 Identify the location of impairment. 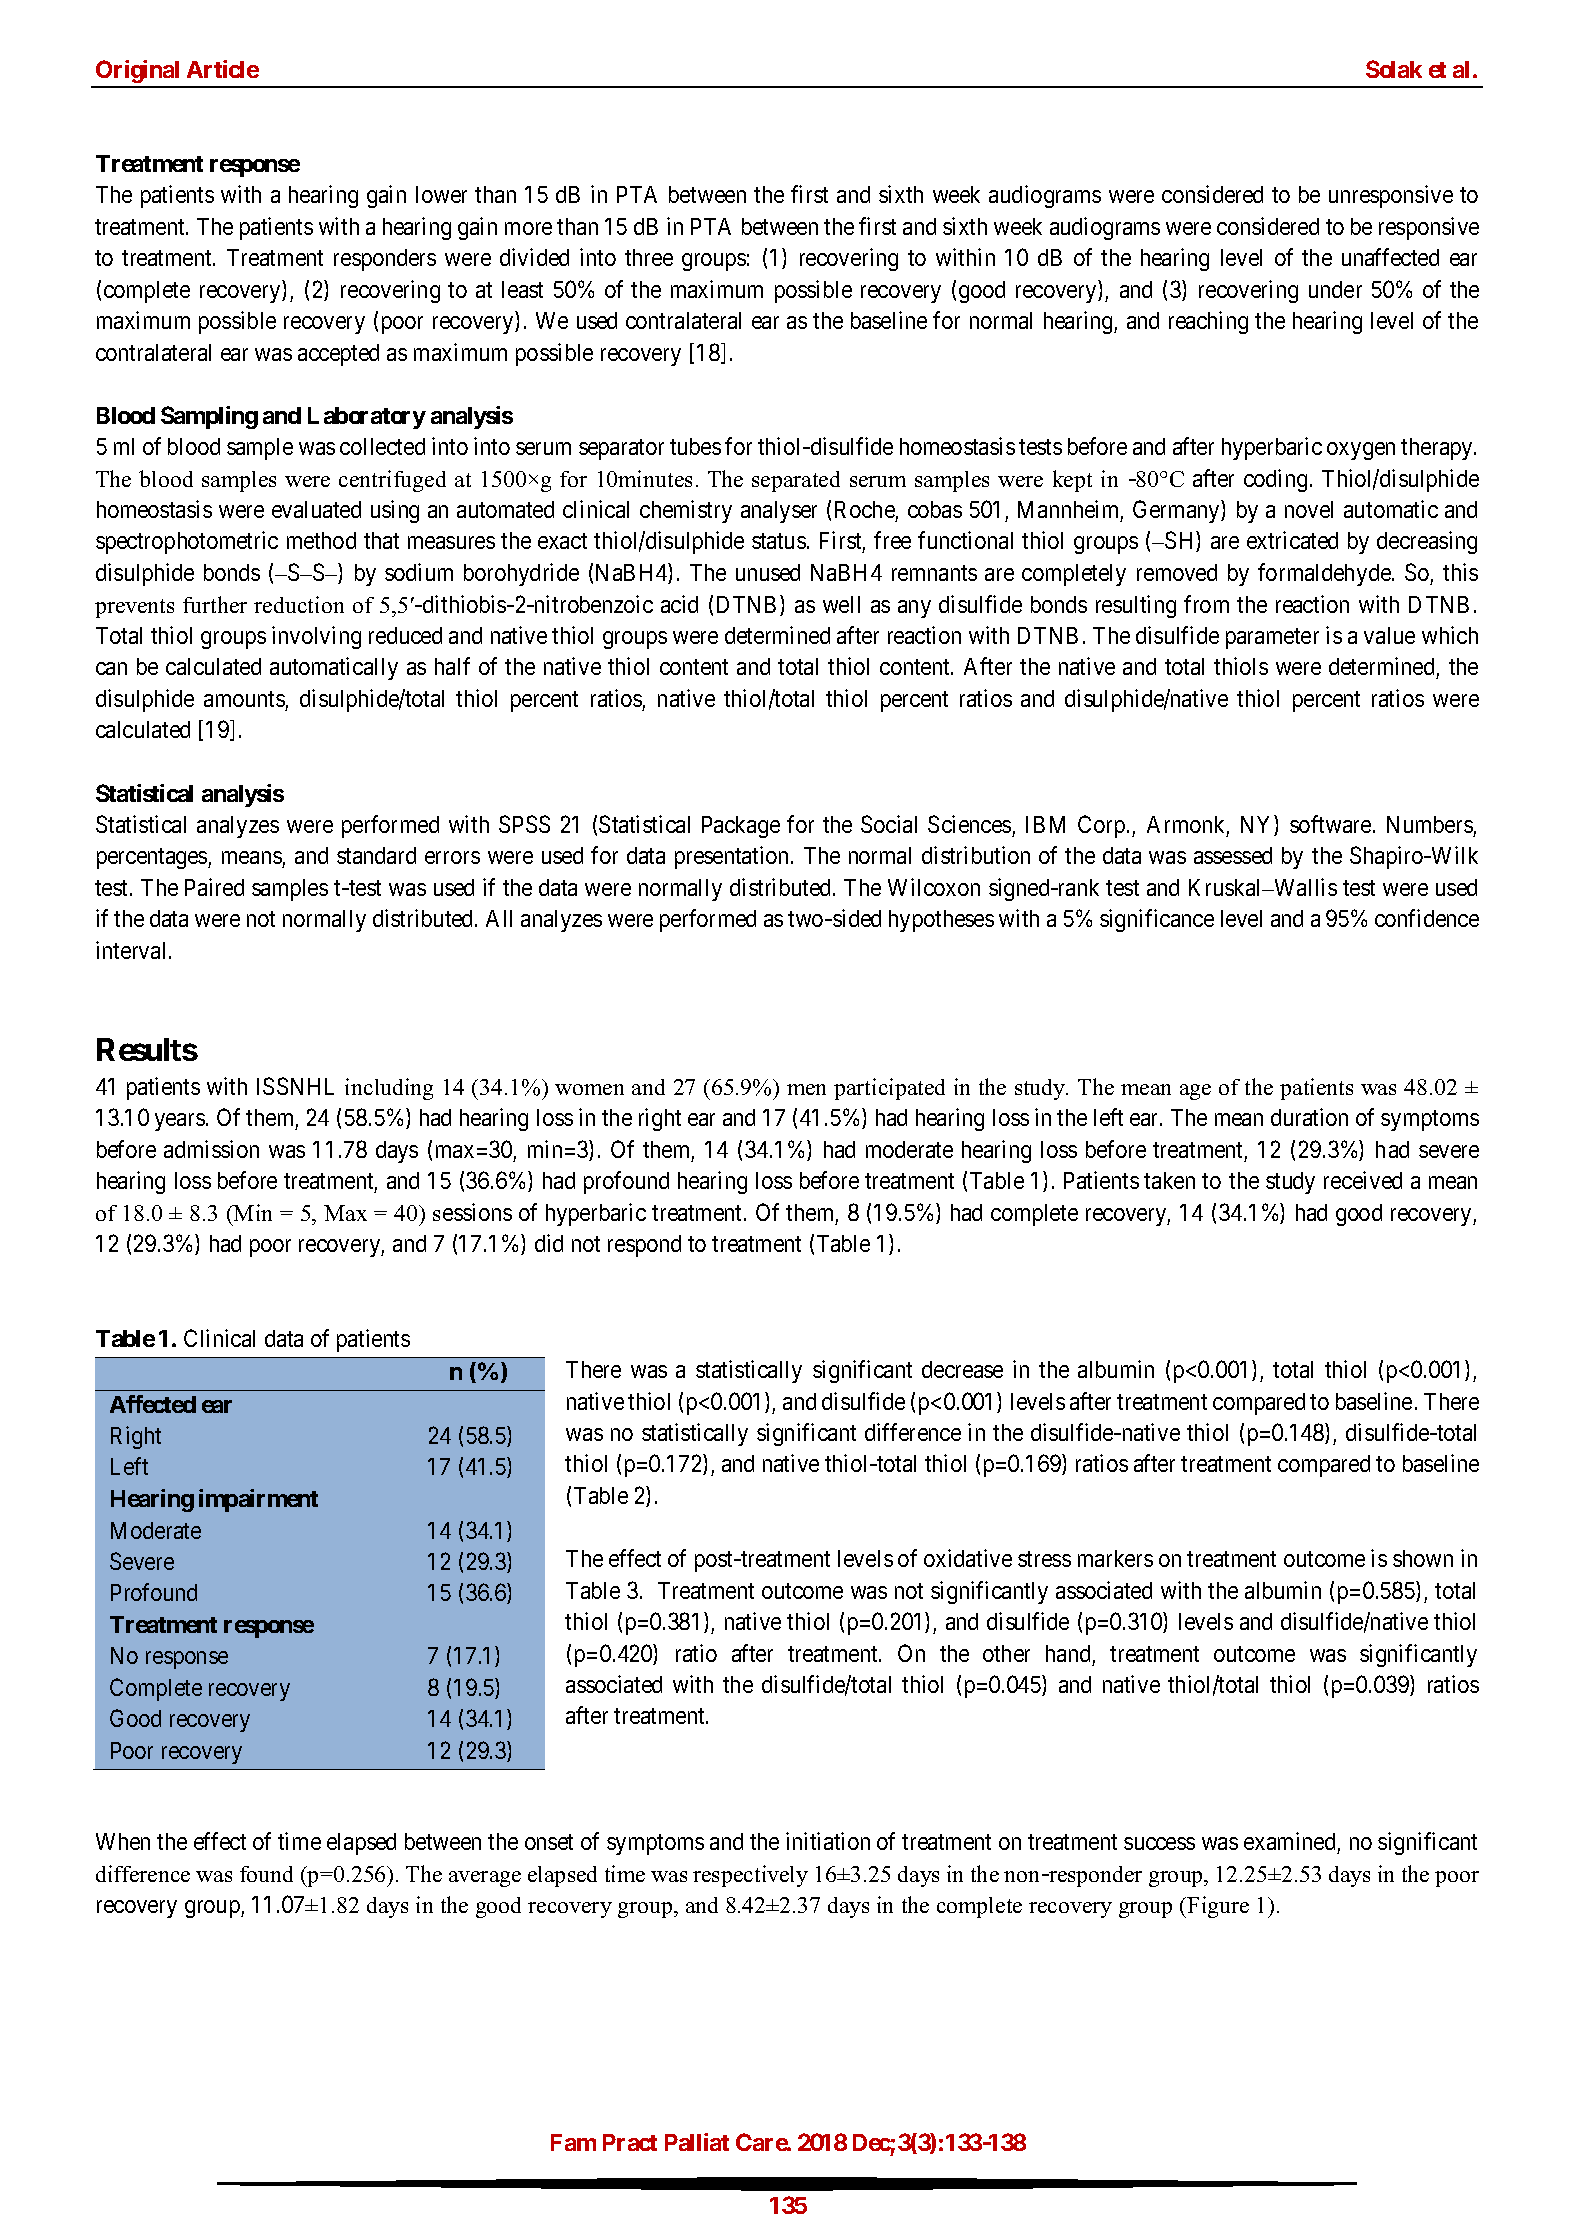
(258, 1500).
